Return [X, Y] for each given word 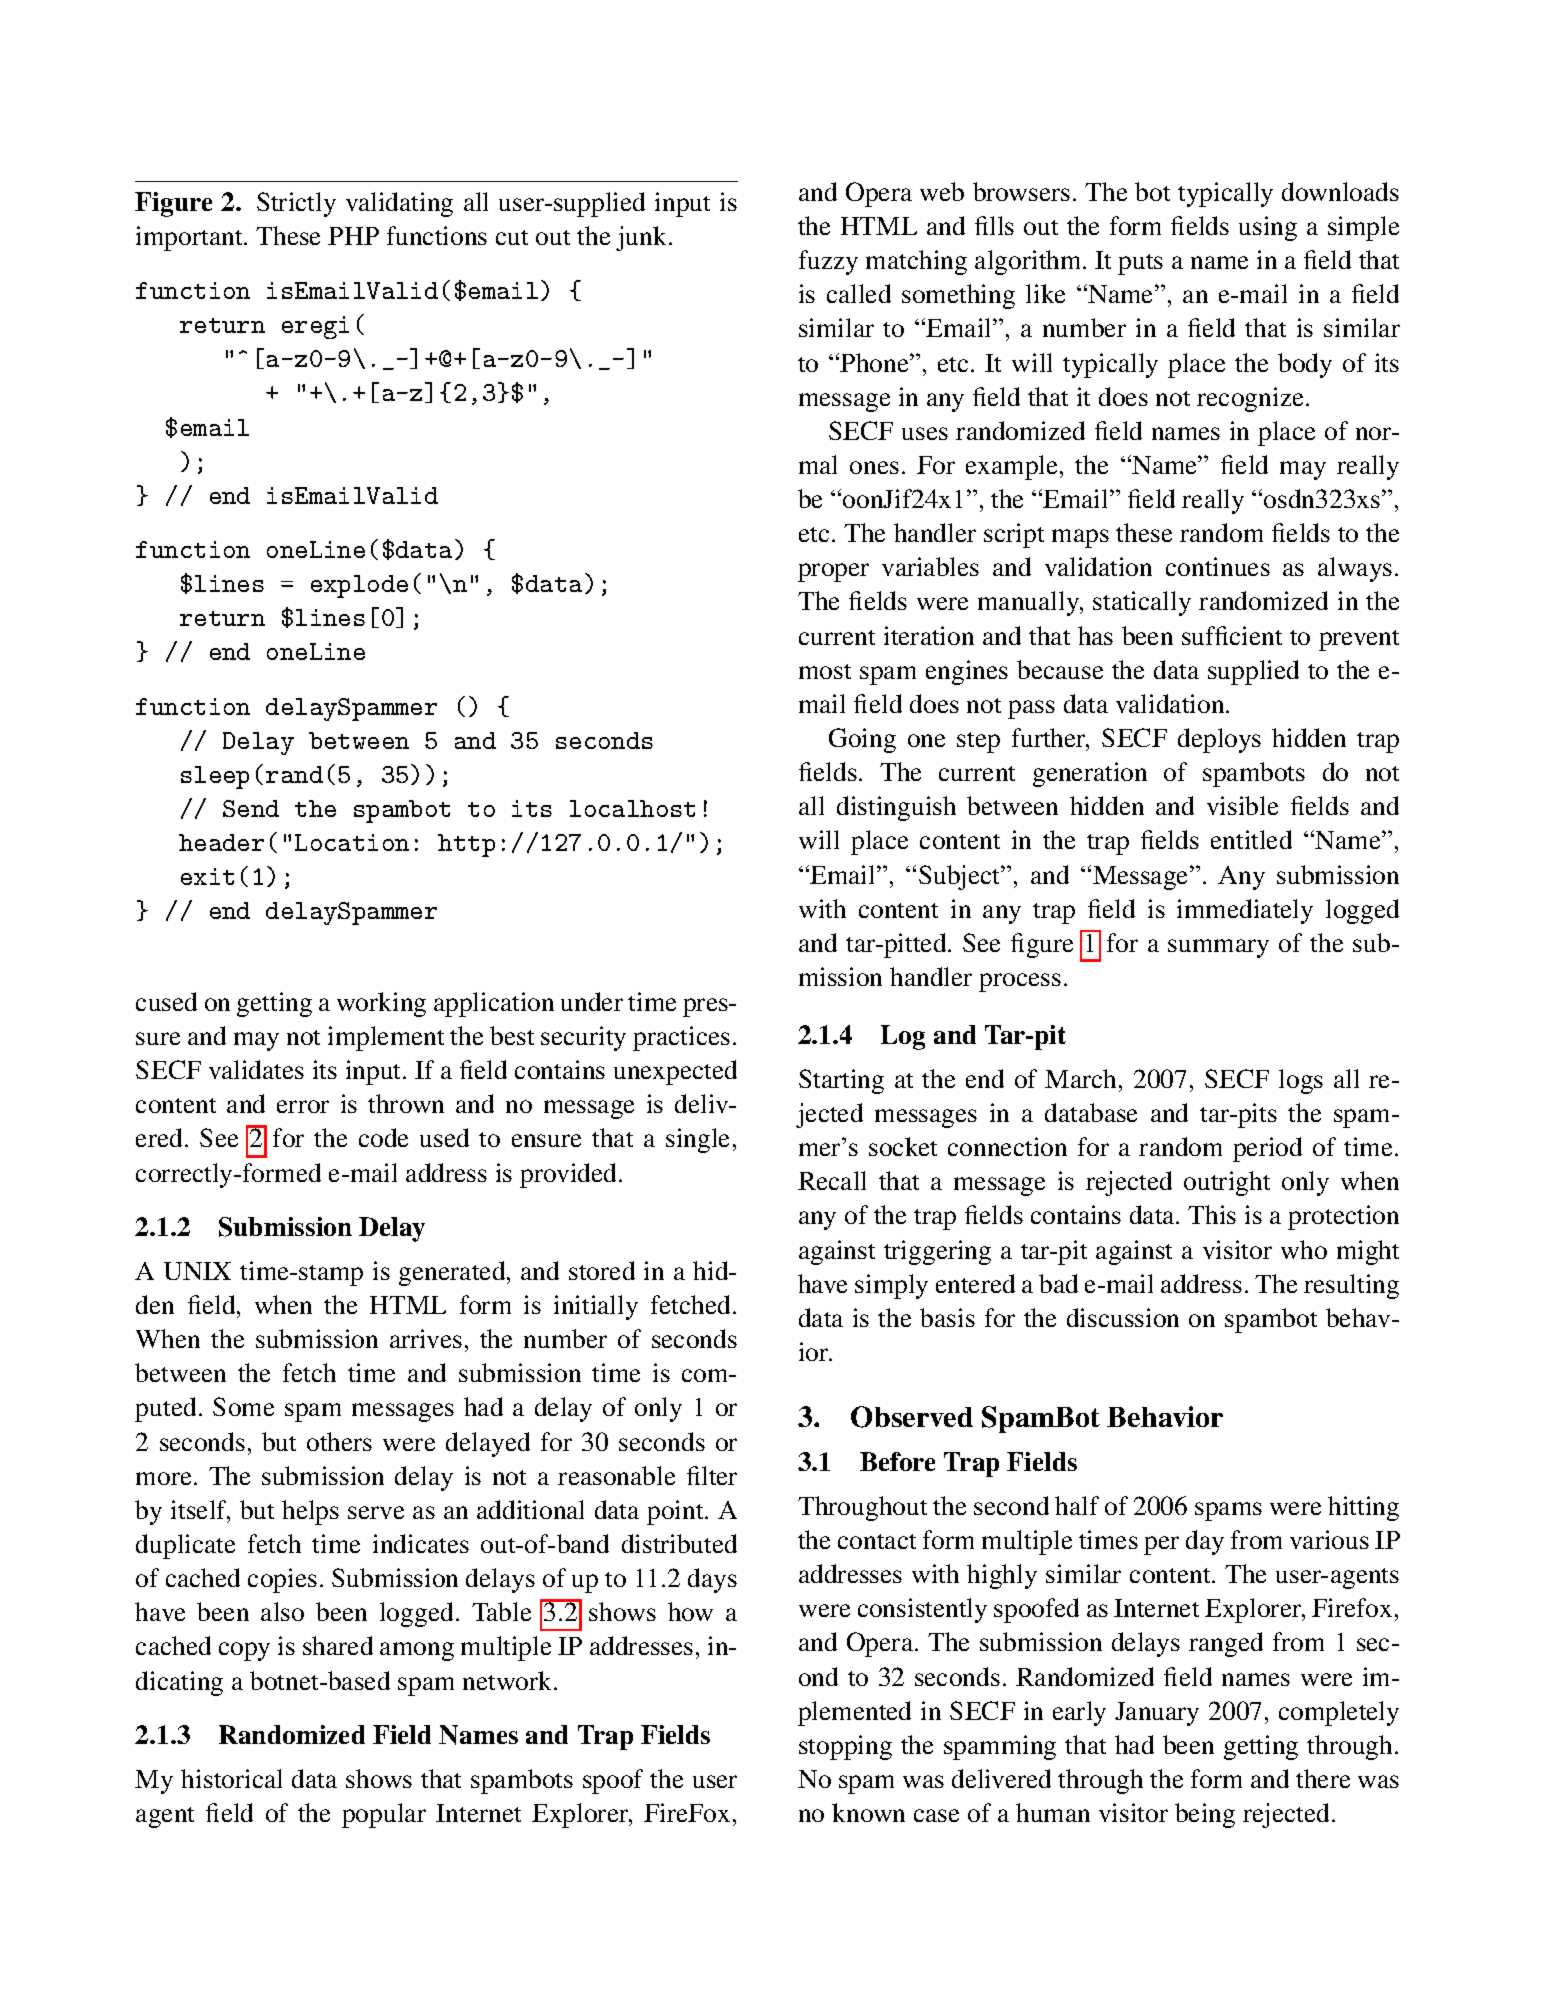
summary [1218, 948]
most [825, 671]
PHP [353, 236]
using [1268, 228]
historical [231, 1778]
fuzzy [828, 262]
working [381, 1004]
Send [251, 808]
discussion [1123, 1317]
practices [681, 1038]
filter [712, 1475]
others [339, 1441]
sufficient [1232, 635]
